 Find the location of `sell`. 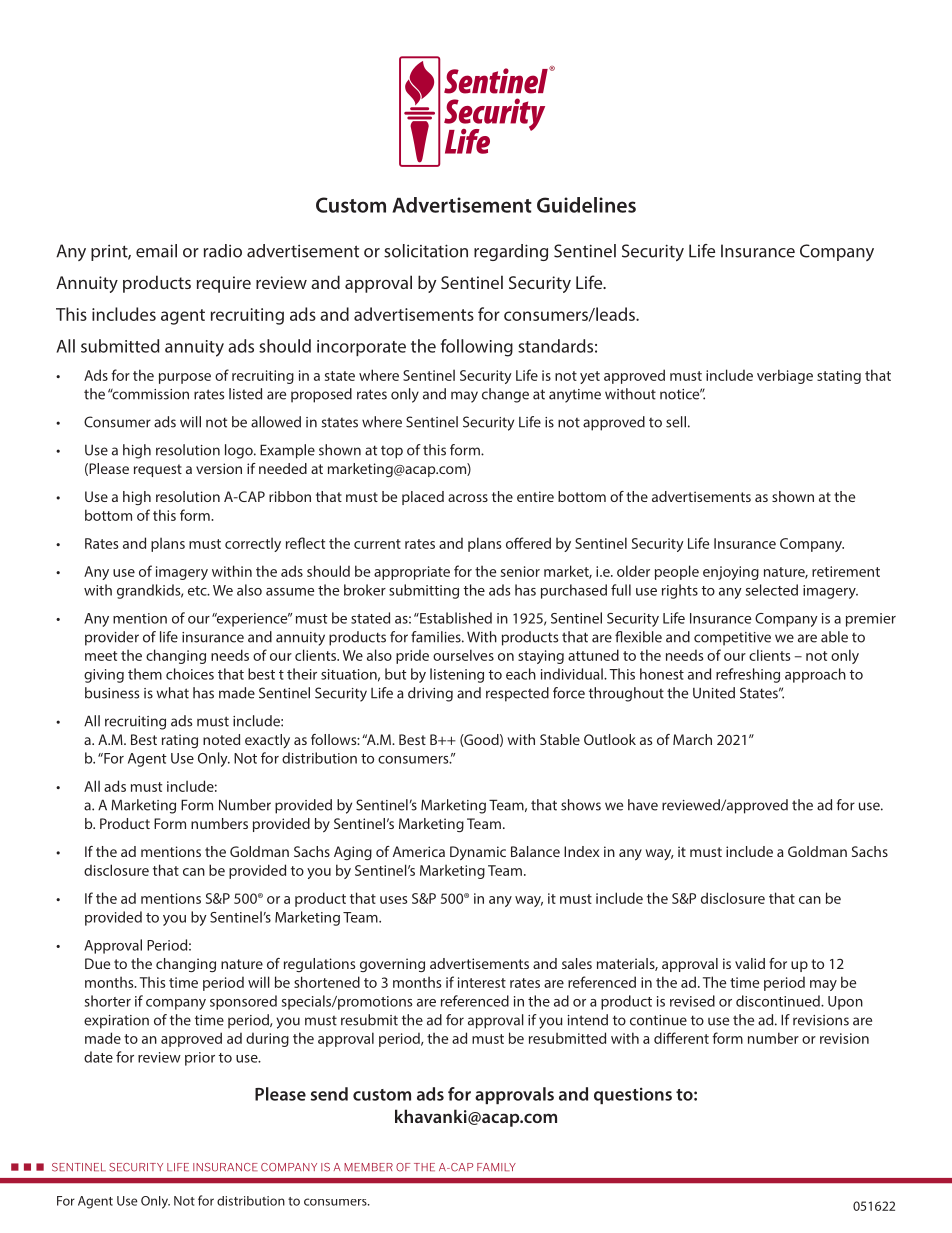

sell is located at coordinates (676, 422).
